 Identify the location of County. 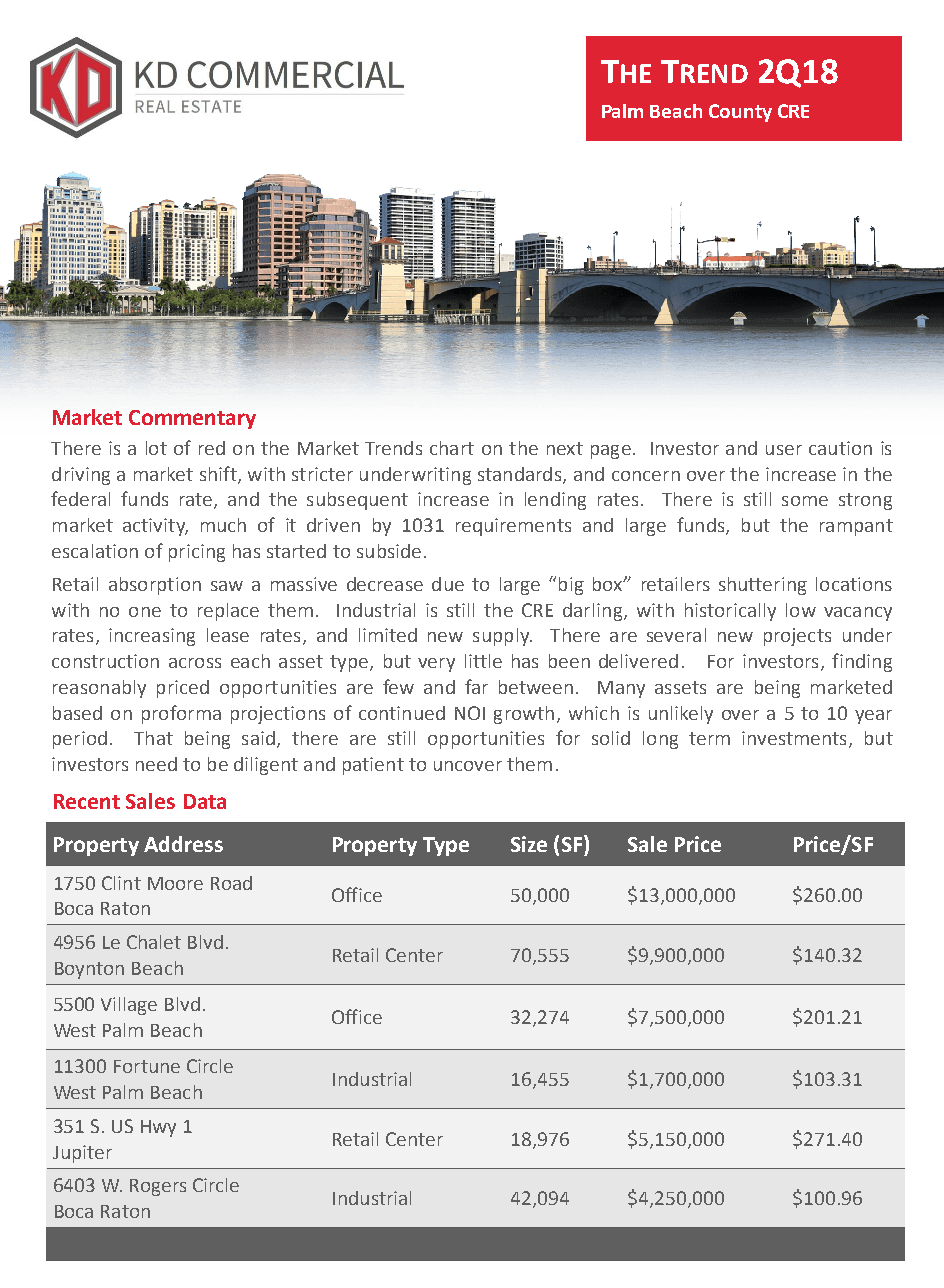
(740, 113).
